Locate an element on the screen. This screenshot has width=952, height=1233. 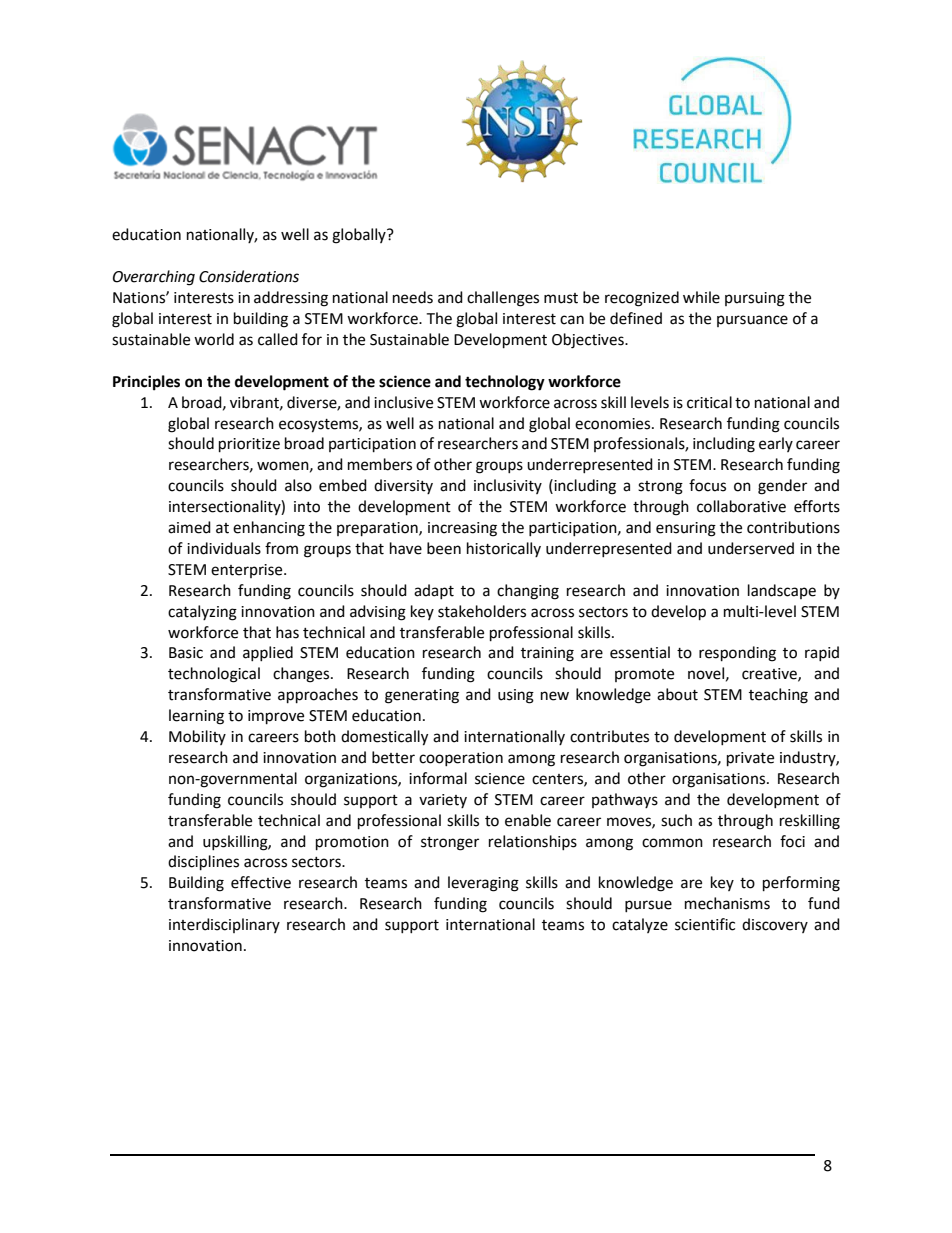
leveraging is located at coordinates (483, 884).
